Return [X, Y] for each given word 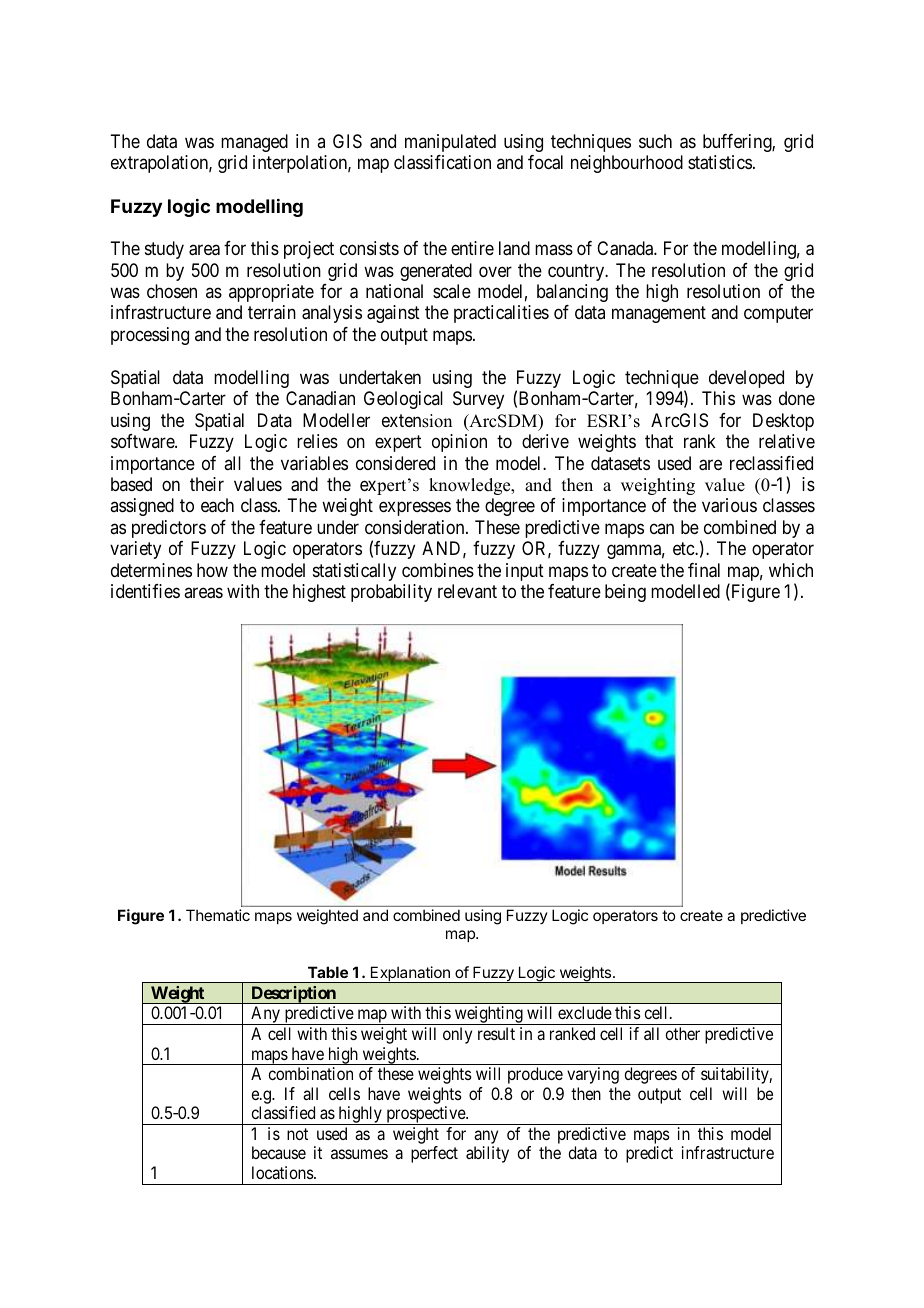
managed [254, 143]
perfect [434, 1154]
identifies [145, 591]
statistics [720, 162]
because [279, 1152]
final [704, 570]
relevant [467, 591]
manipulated [450, 143]
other [682, 1033]
